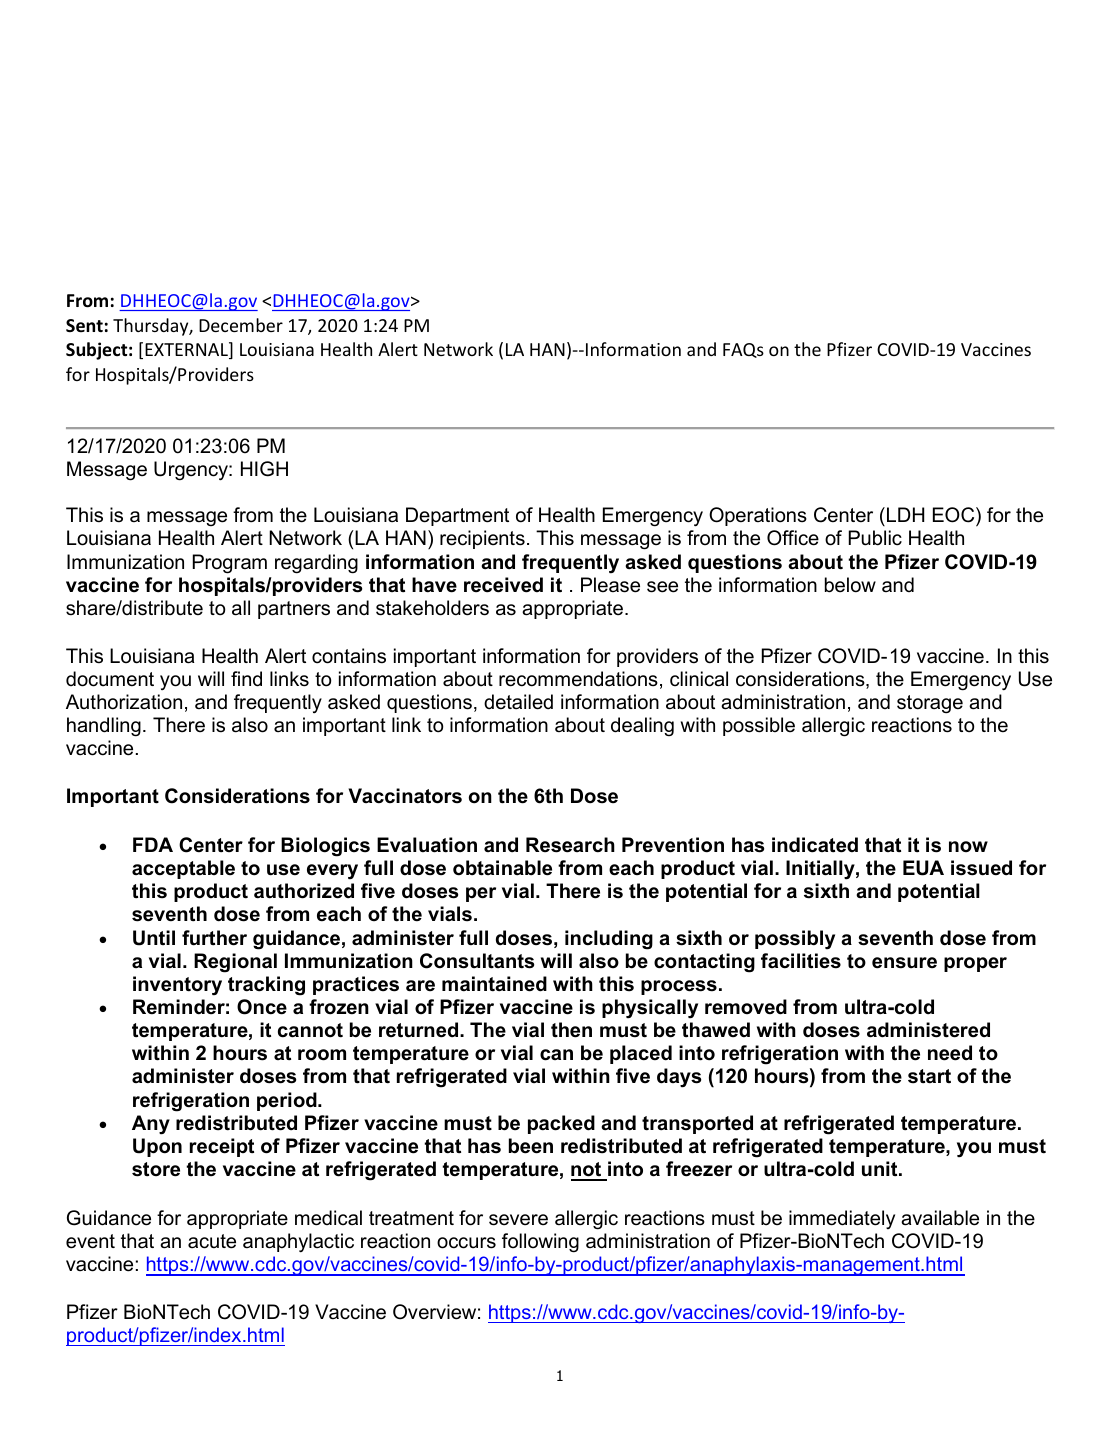 This screenshot has height=1450, width=1120. Describe the element at coordinates (177, 986) in the screenshot. I see `inventory` at that location.
